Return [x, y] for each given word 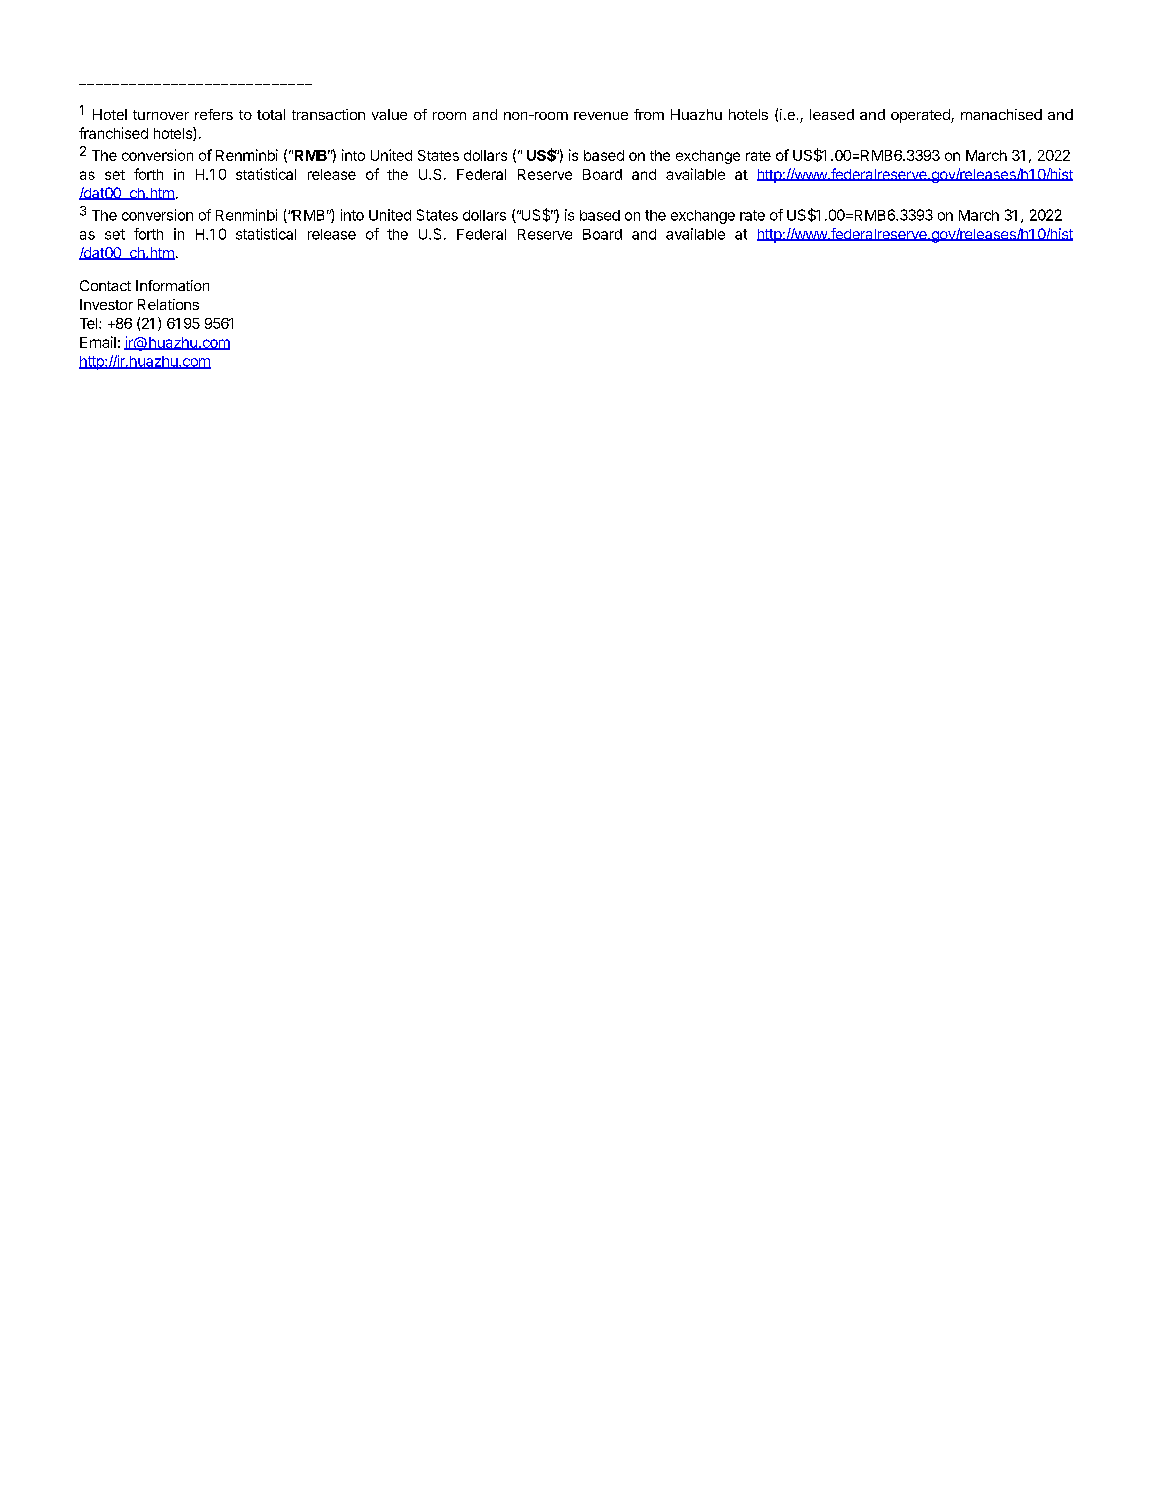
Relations [168, 304]
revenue [601, 116]
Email [98, 342]
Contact [105, 285]
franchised [113, 133]
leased [832, 114]
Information [172, 285]
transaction [328, 114]
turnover [161, 115]
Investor [106, 304]
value [389, 114]
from [649, 114]
